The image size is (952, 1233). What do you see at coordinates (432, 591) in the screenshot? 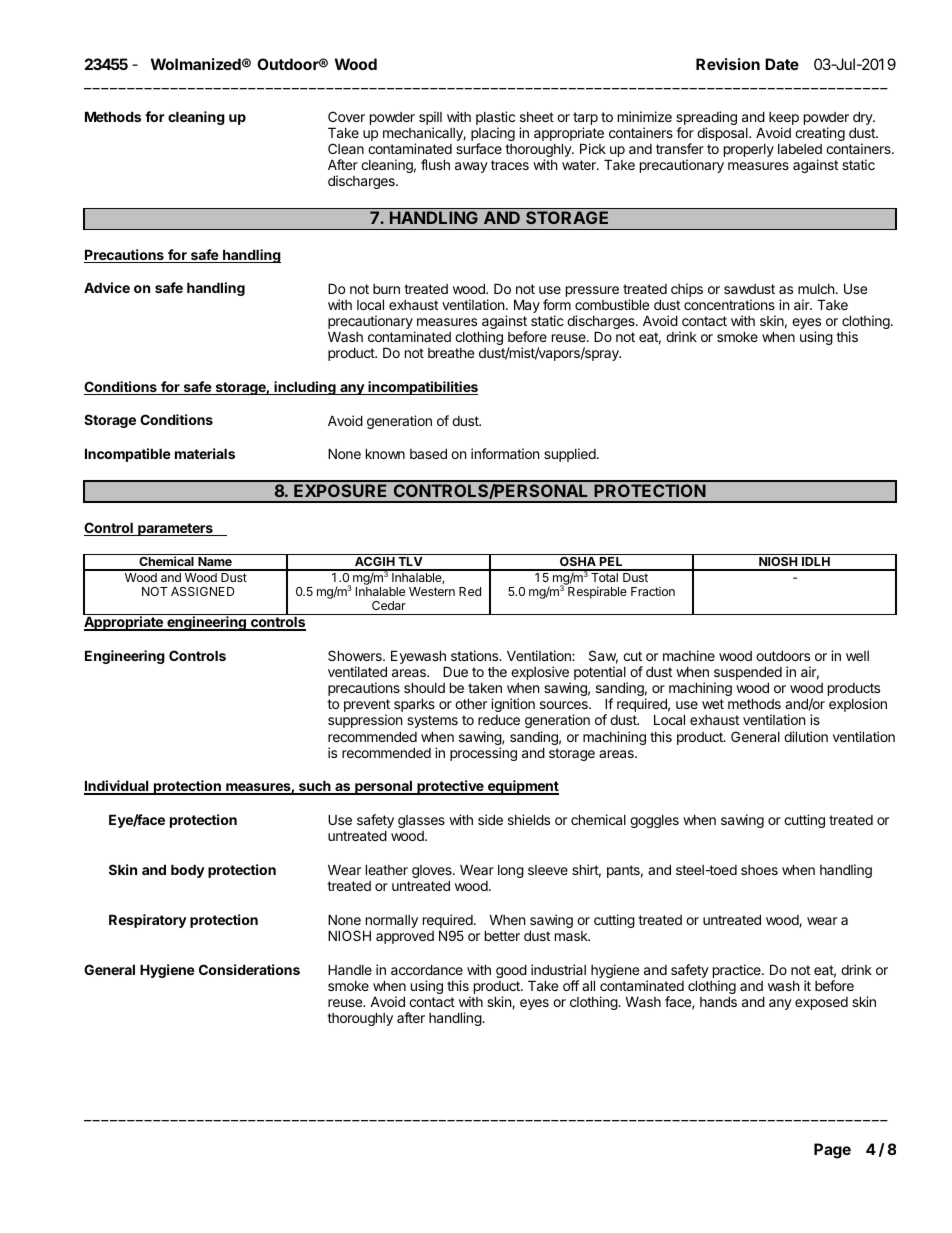
I see `Western` at bounding box center [432, 591].
